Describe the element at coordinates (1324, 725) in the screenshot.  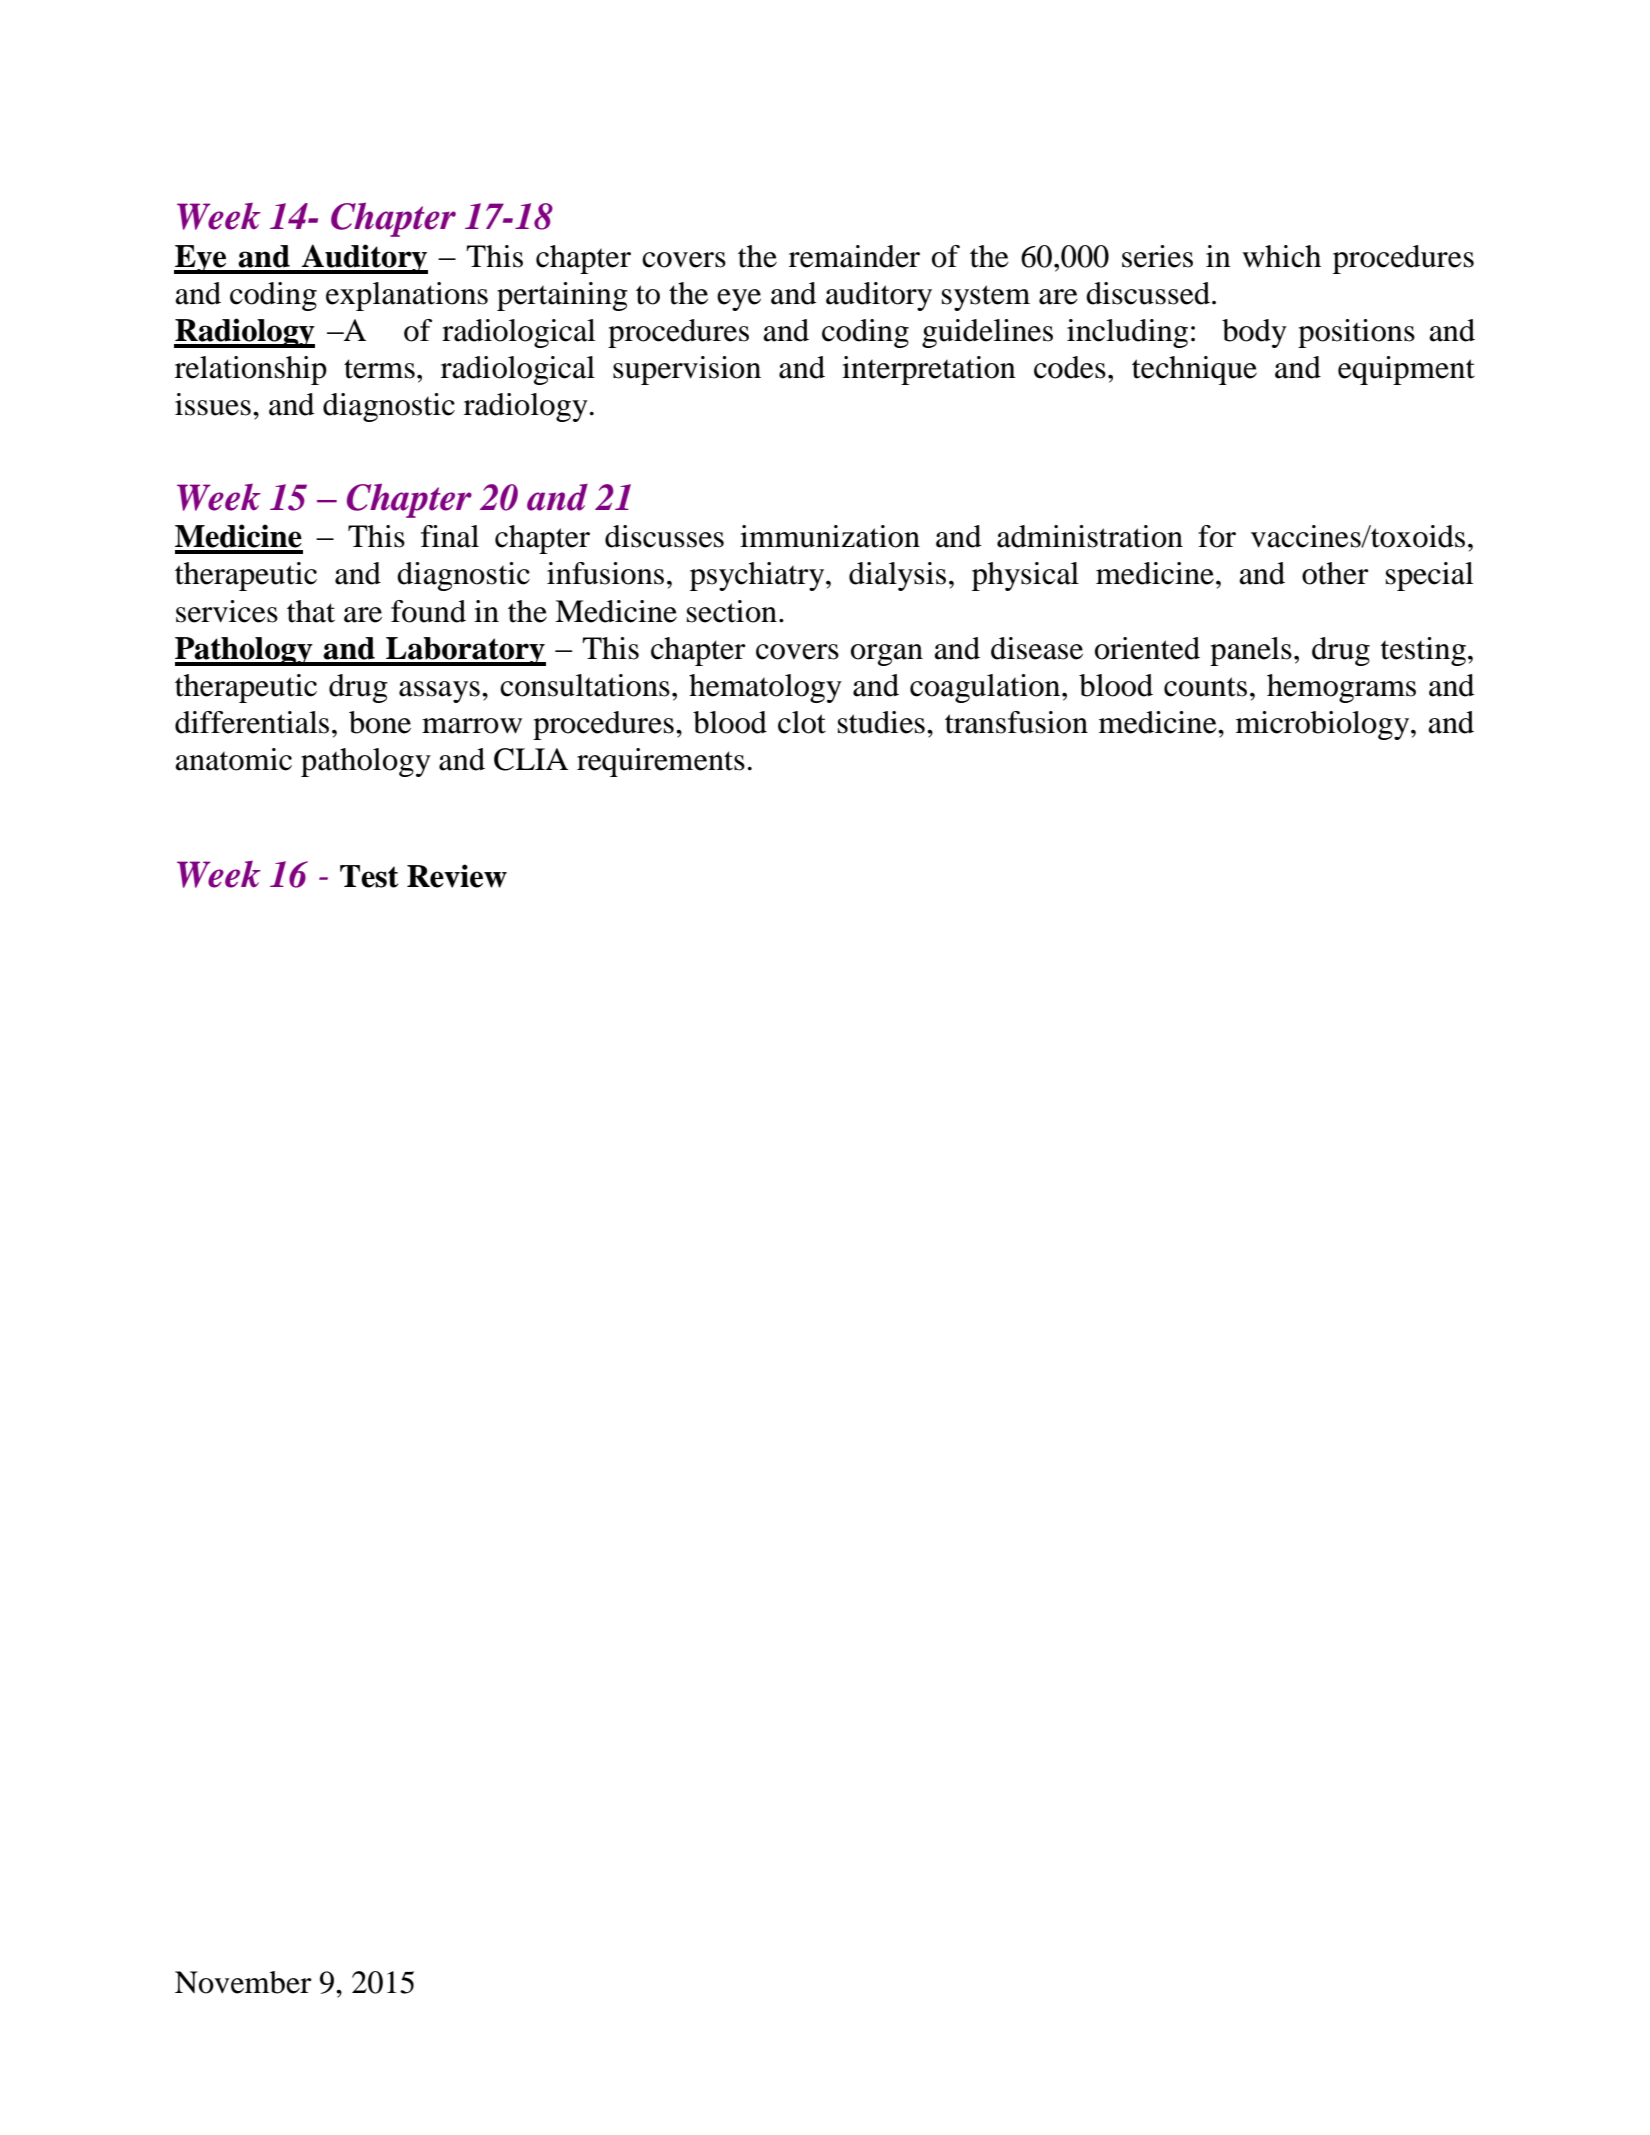
I see `microbiology` at that location.
